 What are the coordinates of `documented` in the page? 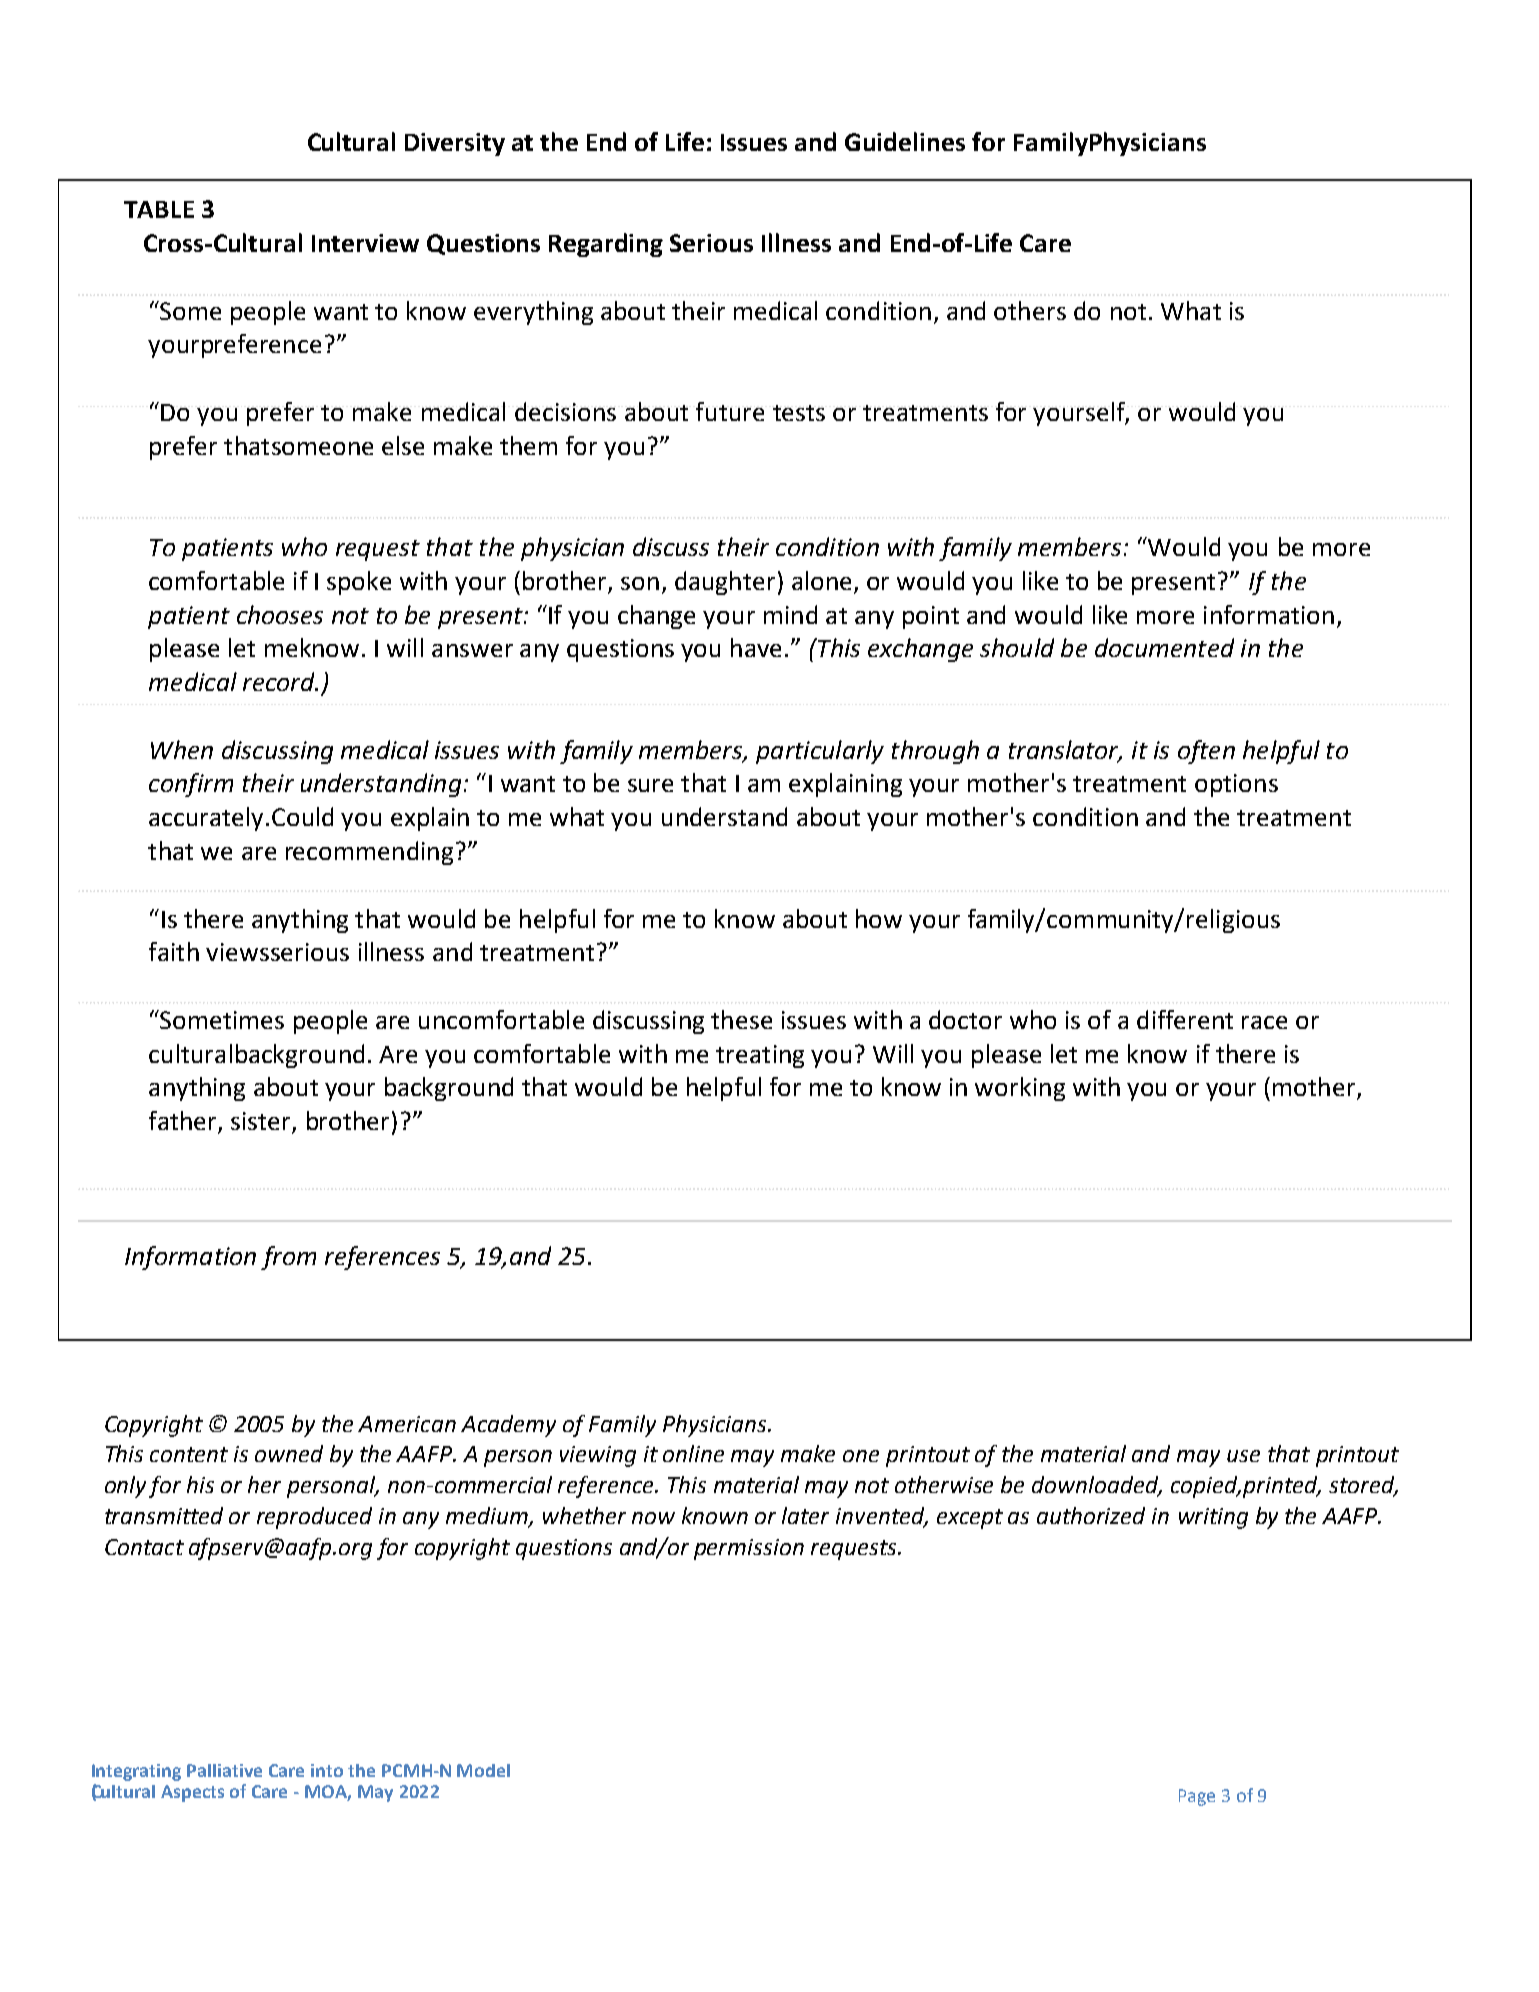 It's located at (1164, 647).
